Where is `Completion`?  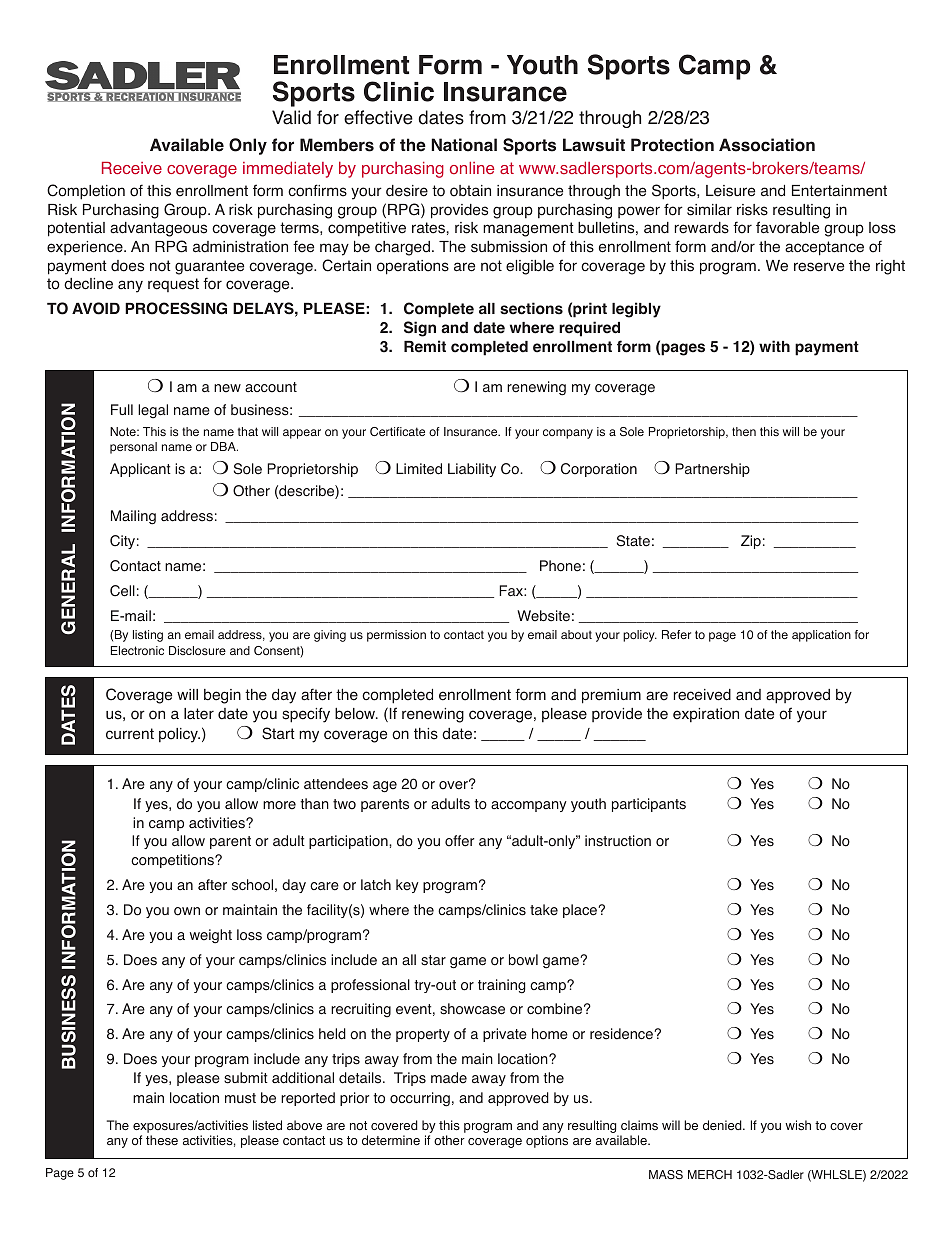 Completion is located at coordinates (86, 192).
